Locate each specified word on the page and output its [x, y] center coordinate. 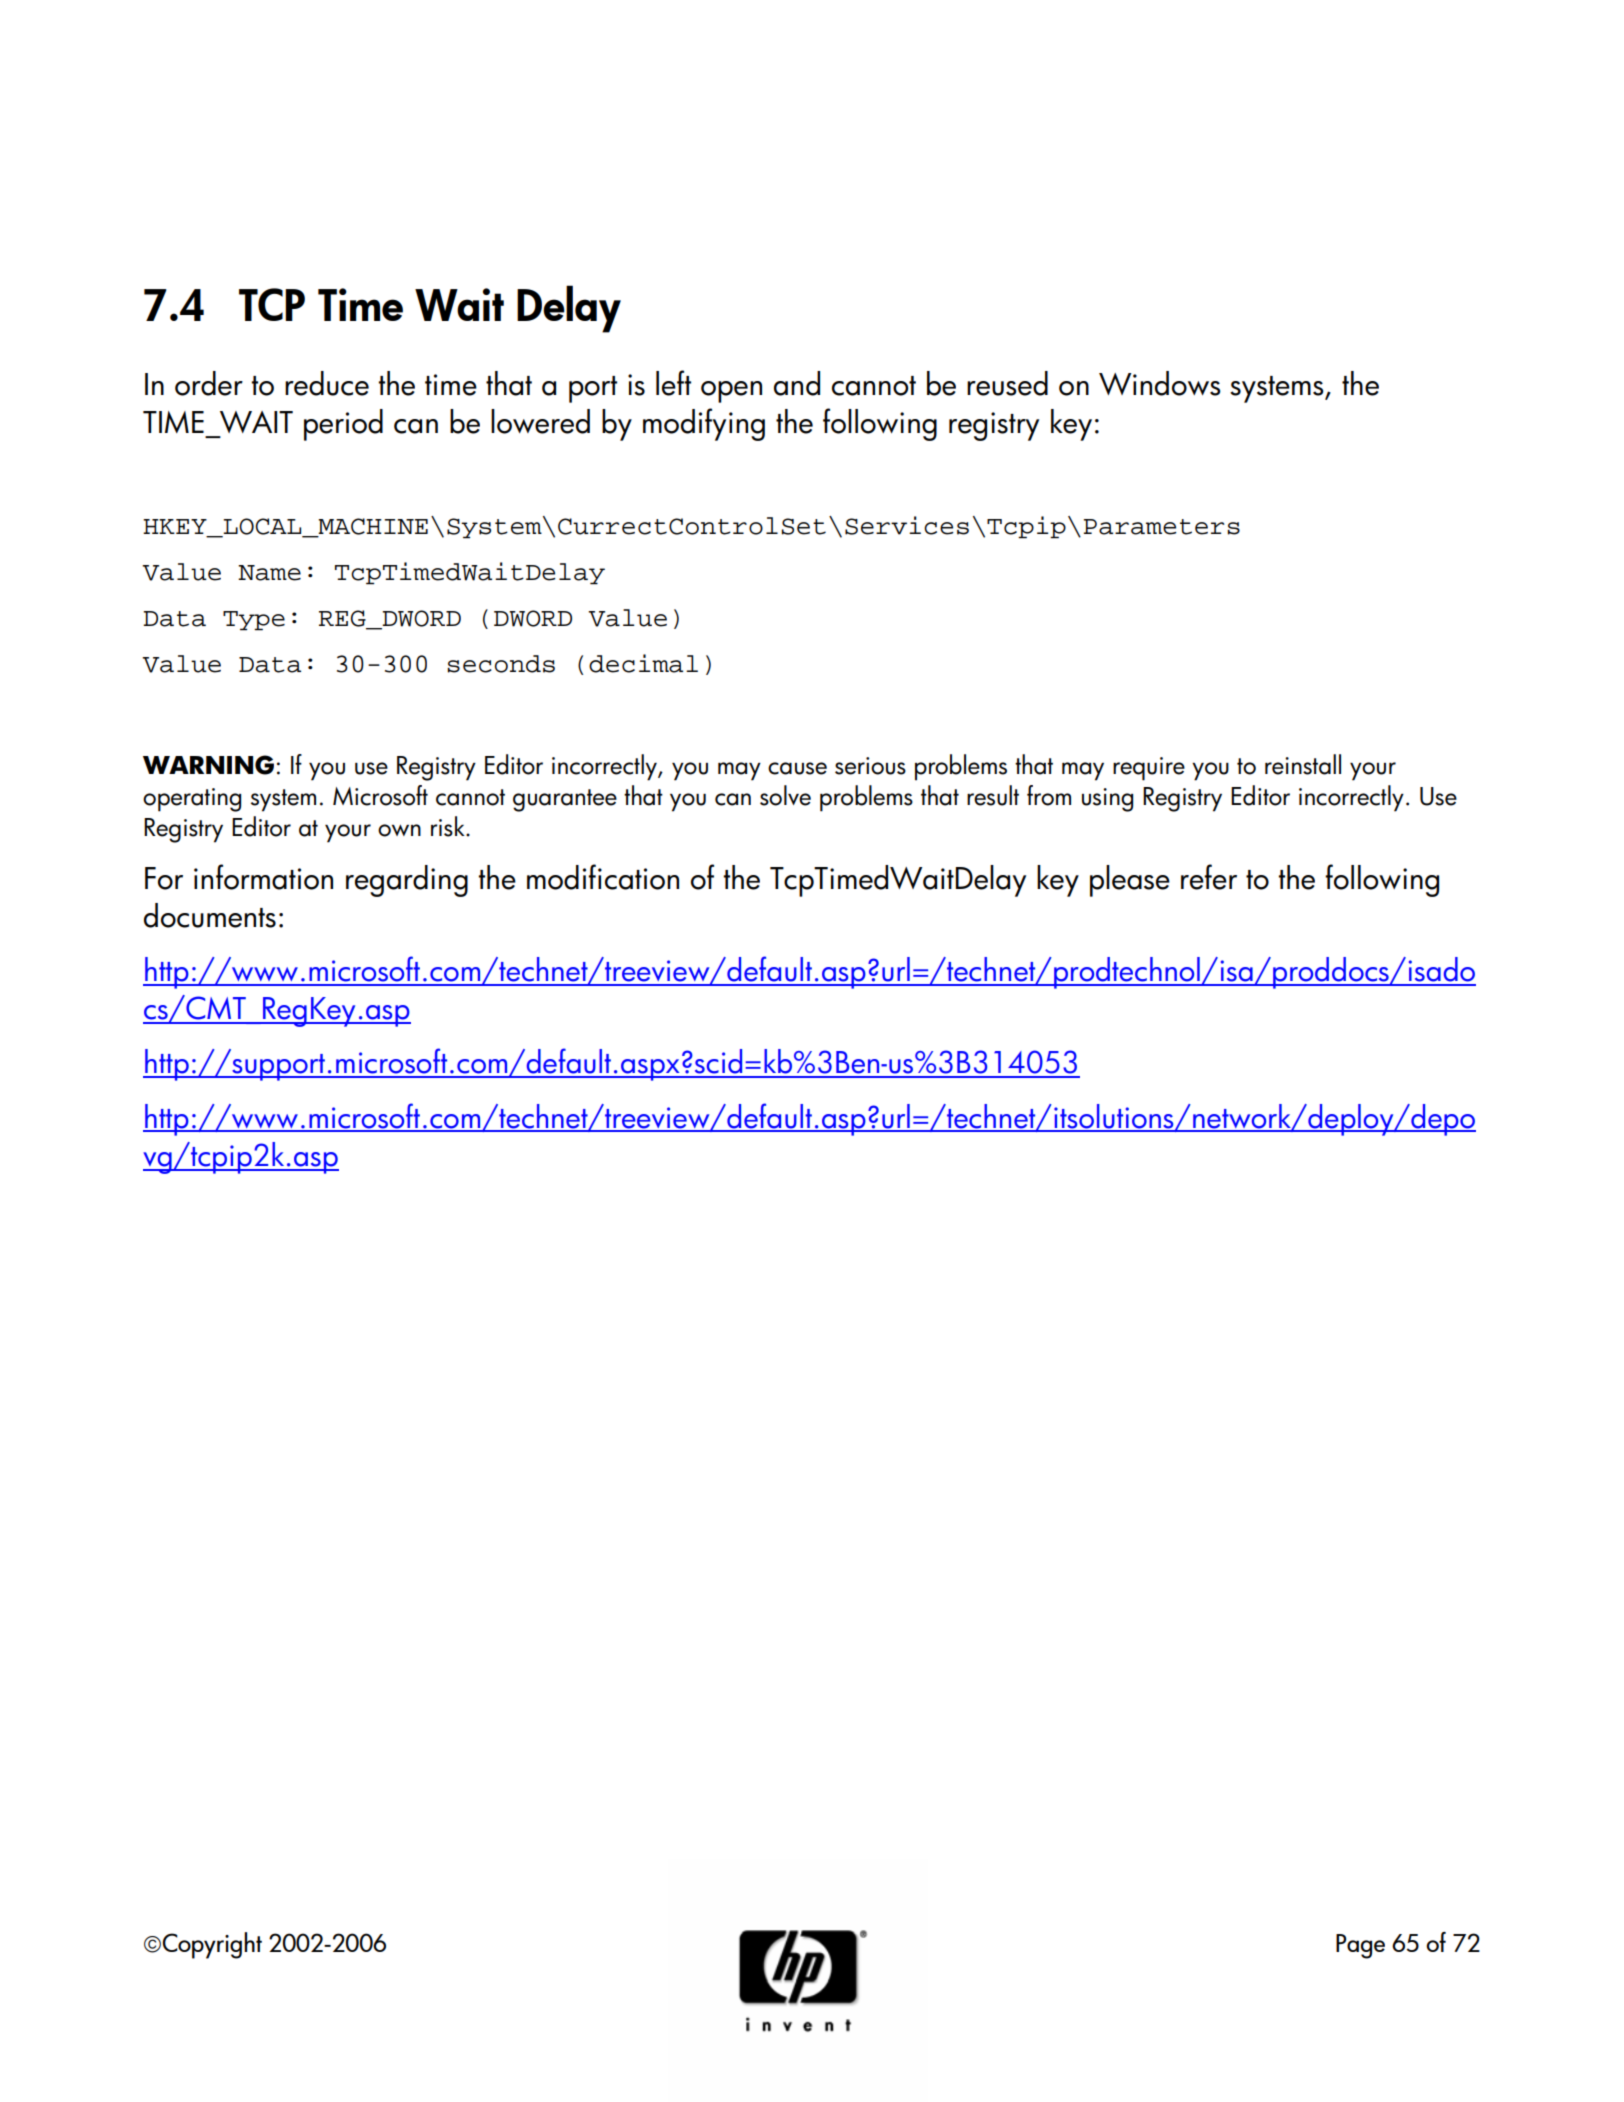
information [263, 877]
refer [1209, 877]
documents [210, 915]
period [343, 425]
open [731, 392]
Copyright [212, 1945]
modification [603, 877]
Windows [1160, 383]
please [1130, 881]
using [1107, 800]
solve [785, 795]
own [399, 830]
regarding [407, 881]
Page [1360, 1946]
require [1149, 769]
